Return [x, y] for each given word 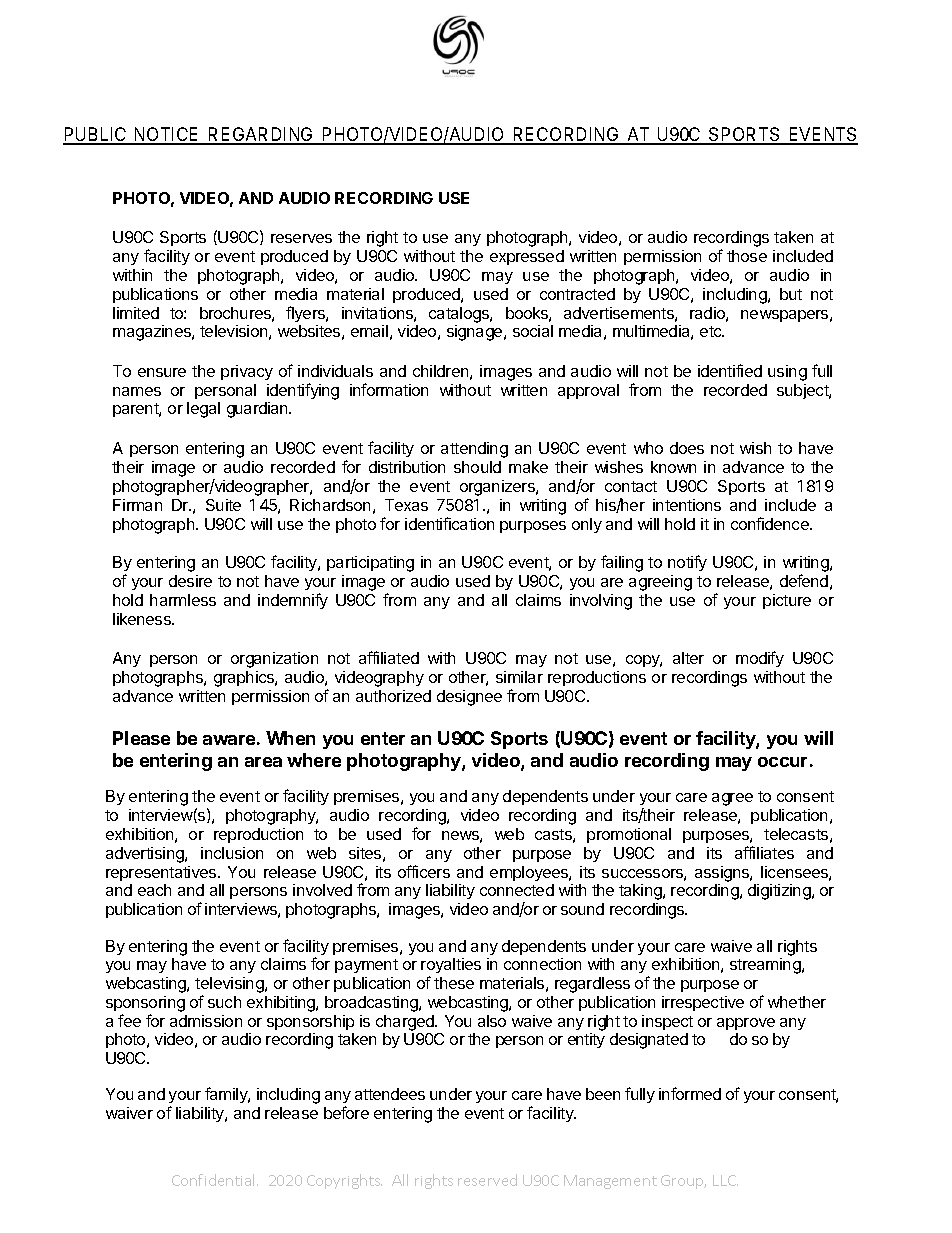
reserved [487, 1180]
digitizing [780, 892]
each [154, 890]
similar [519, 677]
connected [517, 890]
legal [203, 410]
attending [474, 450]
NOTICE [167, 135]
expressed [527, 257]
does [687, 448]
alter [688, 658]
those [747, 256]
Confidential [213, 1180]
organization [274, 660]
